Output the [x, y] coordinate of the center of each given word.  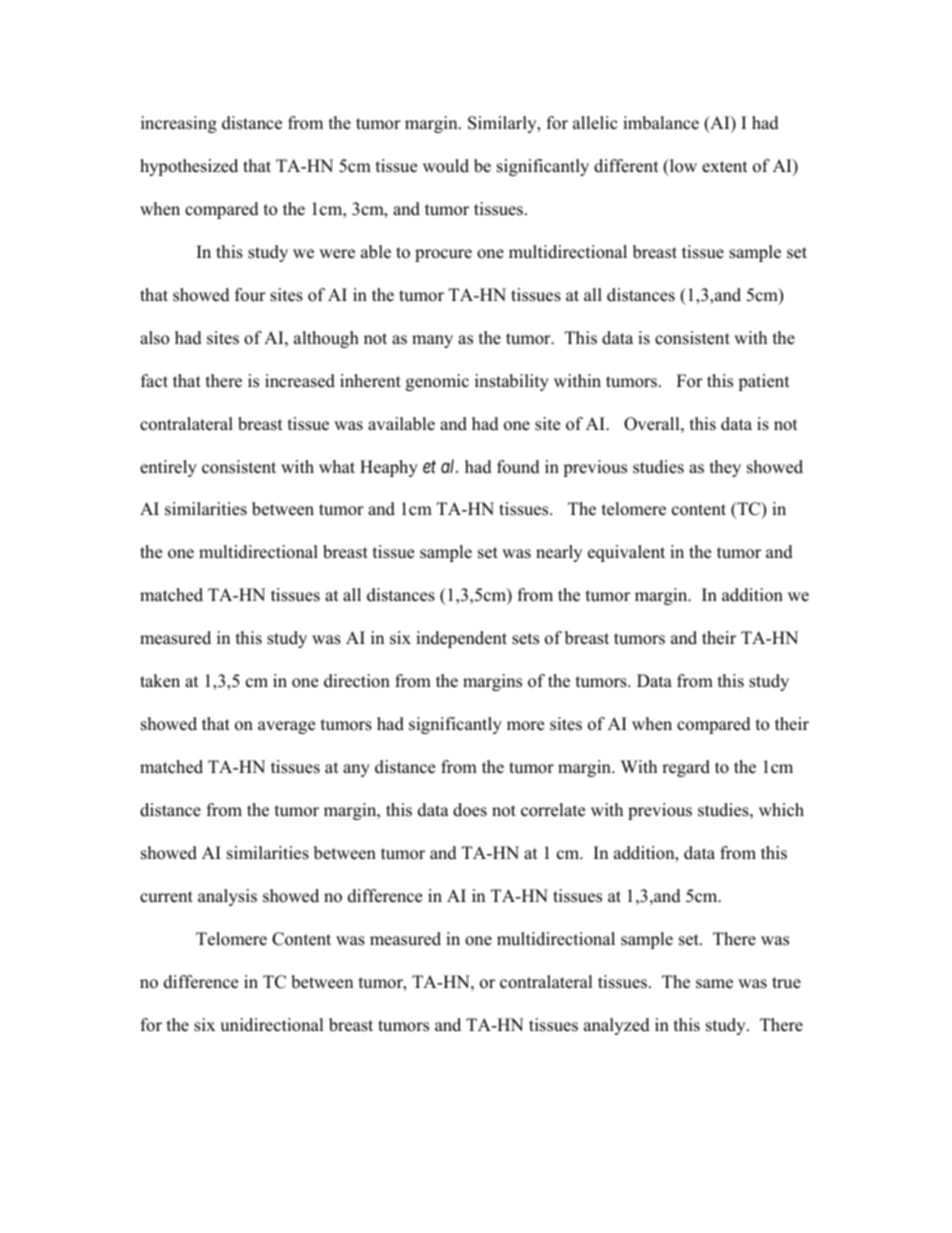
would [446, 166]
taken [160, 681]
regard [686, 768]
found [518, 467]
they [725, 468]
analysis [227, 897]
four [250, 295]
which [781, 810]
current [166, 897]
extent [725, 167]
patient [764, 382]
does [470, 810]
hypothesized [189, 167]
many [432, 341]
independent [461, 639]
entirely [168, 468]
